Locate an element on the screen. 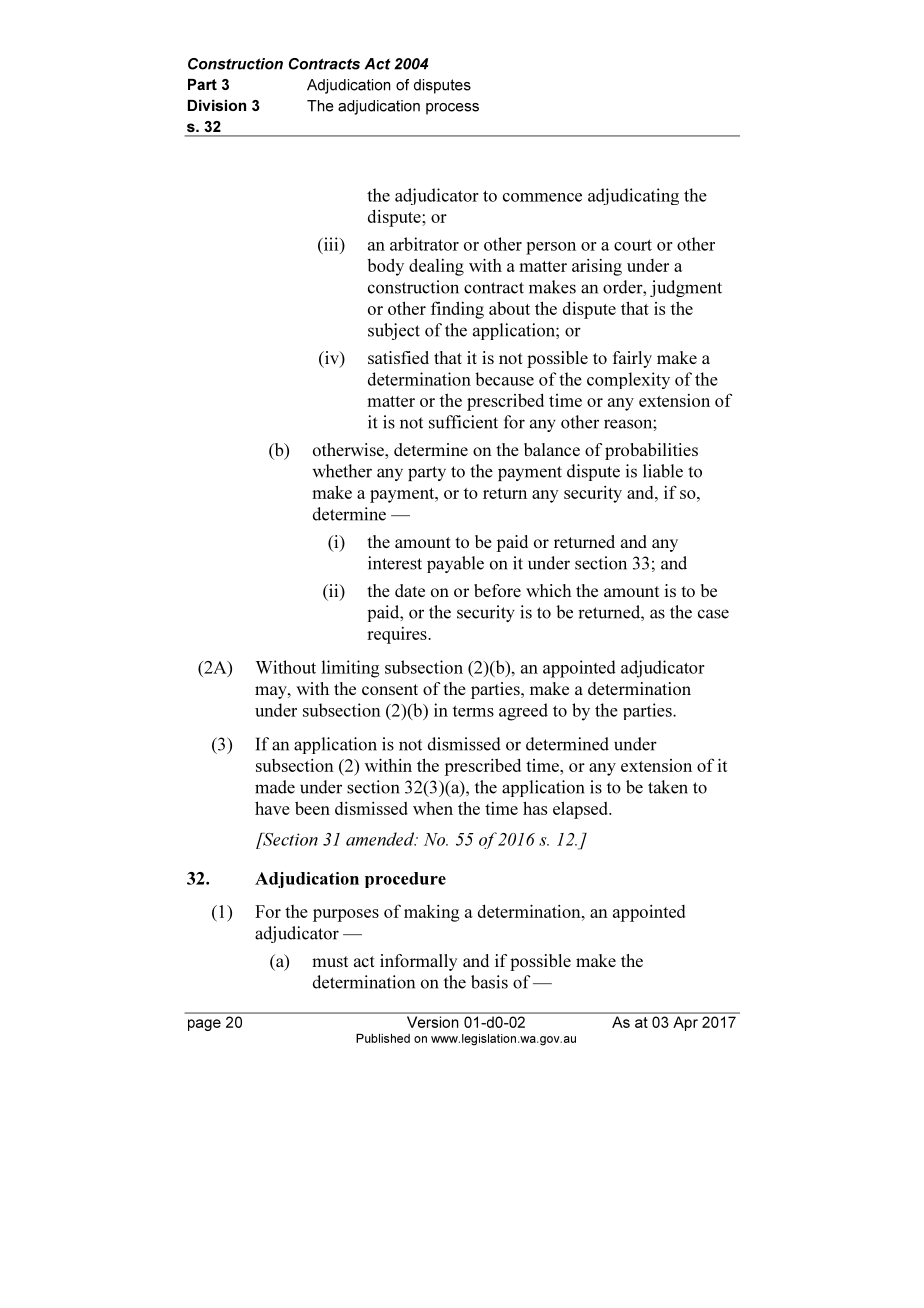 This screenshot has height=1308, width=924. court is located at coordinates (633, 245).
